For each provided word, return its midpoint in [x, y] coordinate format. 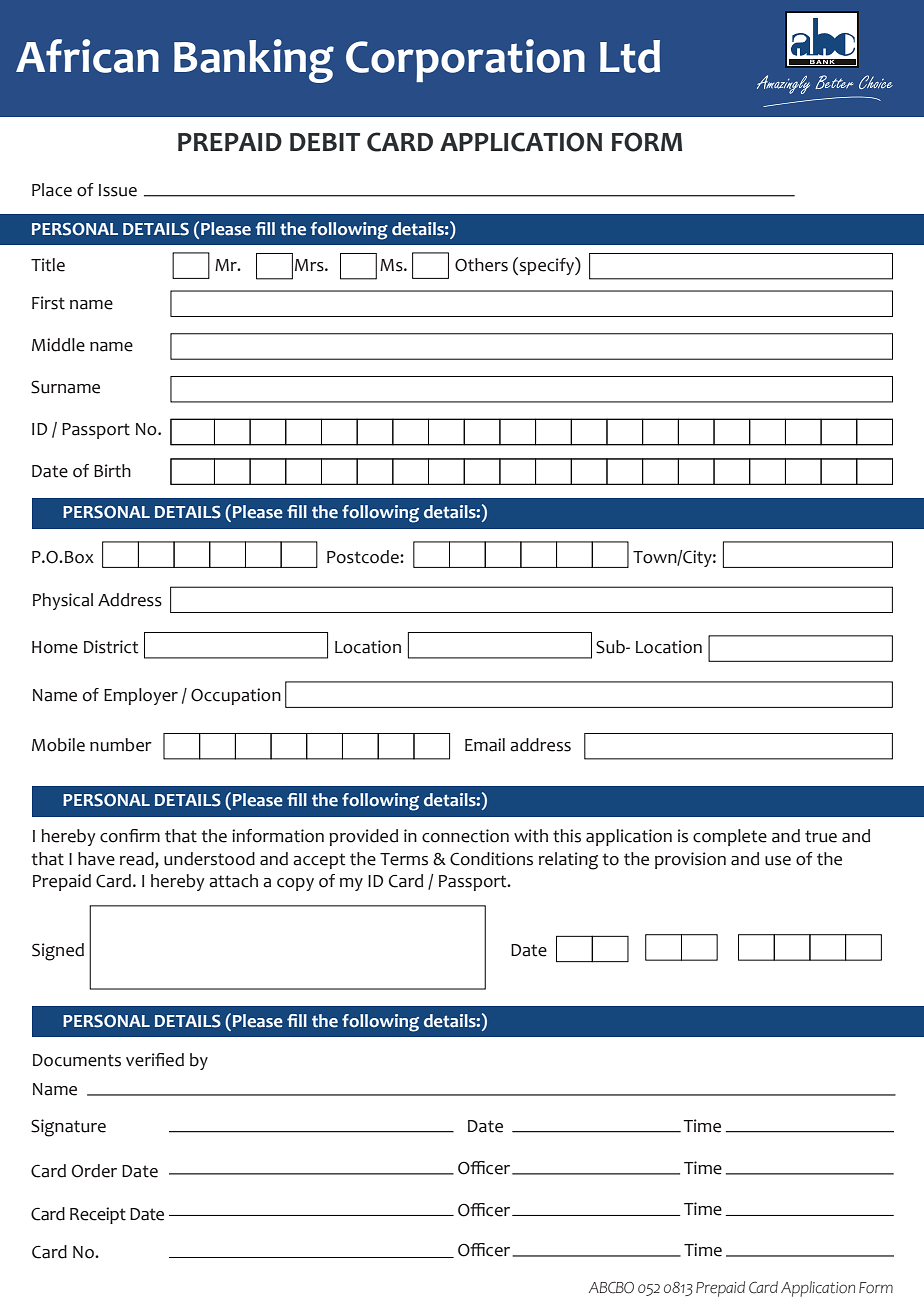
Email [485, 745]
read [138, 859]
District [111, 647]
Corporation [465, 60]
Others [481, 265]
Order [94, 1171]
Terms [404, 859]
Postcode [364, 557]
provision [690, 860]
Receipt [98, 1215]
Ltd [630, 56]
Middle [58, 345]
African [87, 56]
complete [730, 837]
